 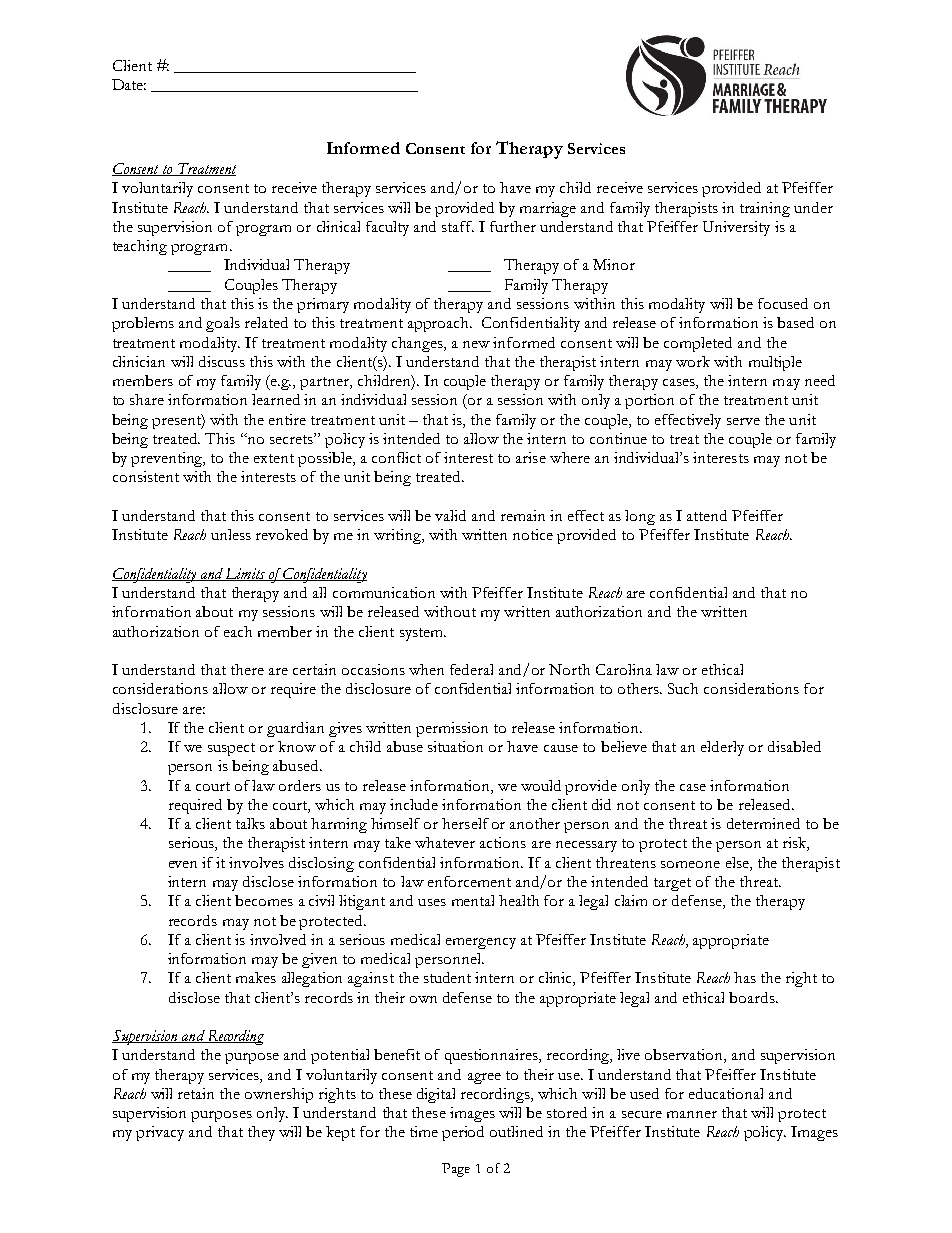 I want to click on marriage, so click(x=548, y=209).
